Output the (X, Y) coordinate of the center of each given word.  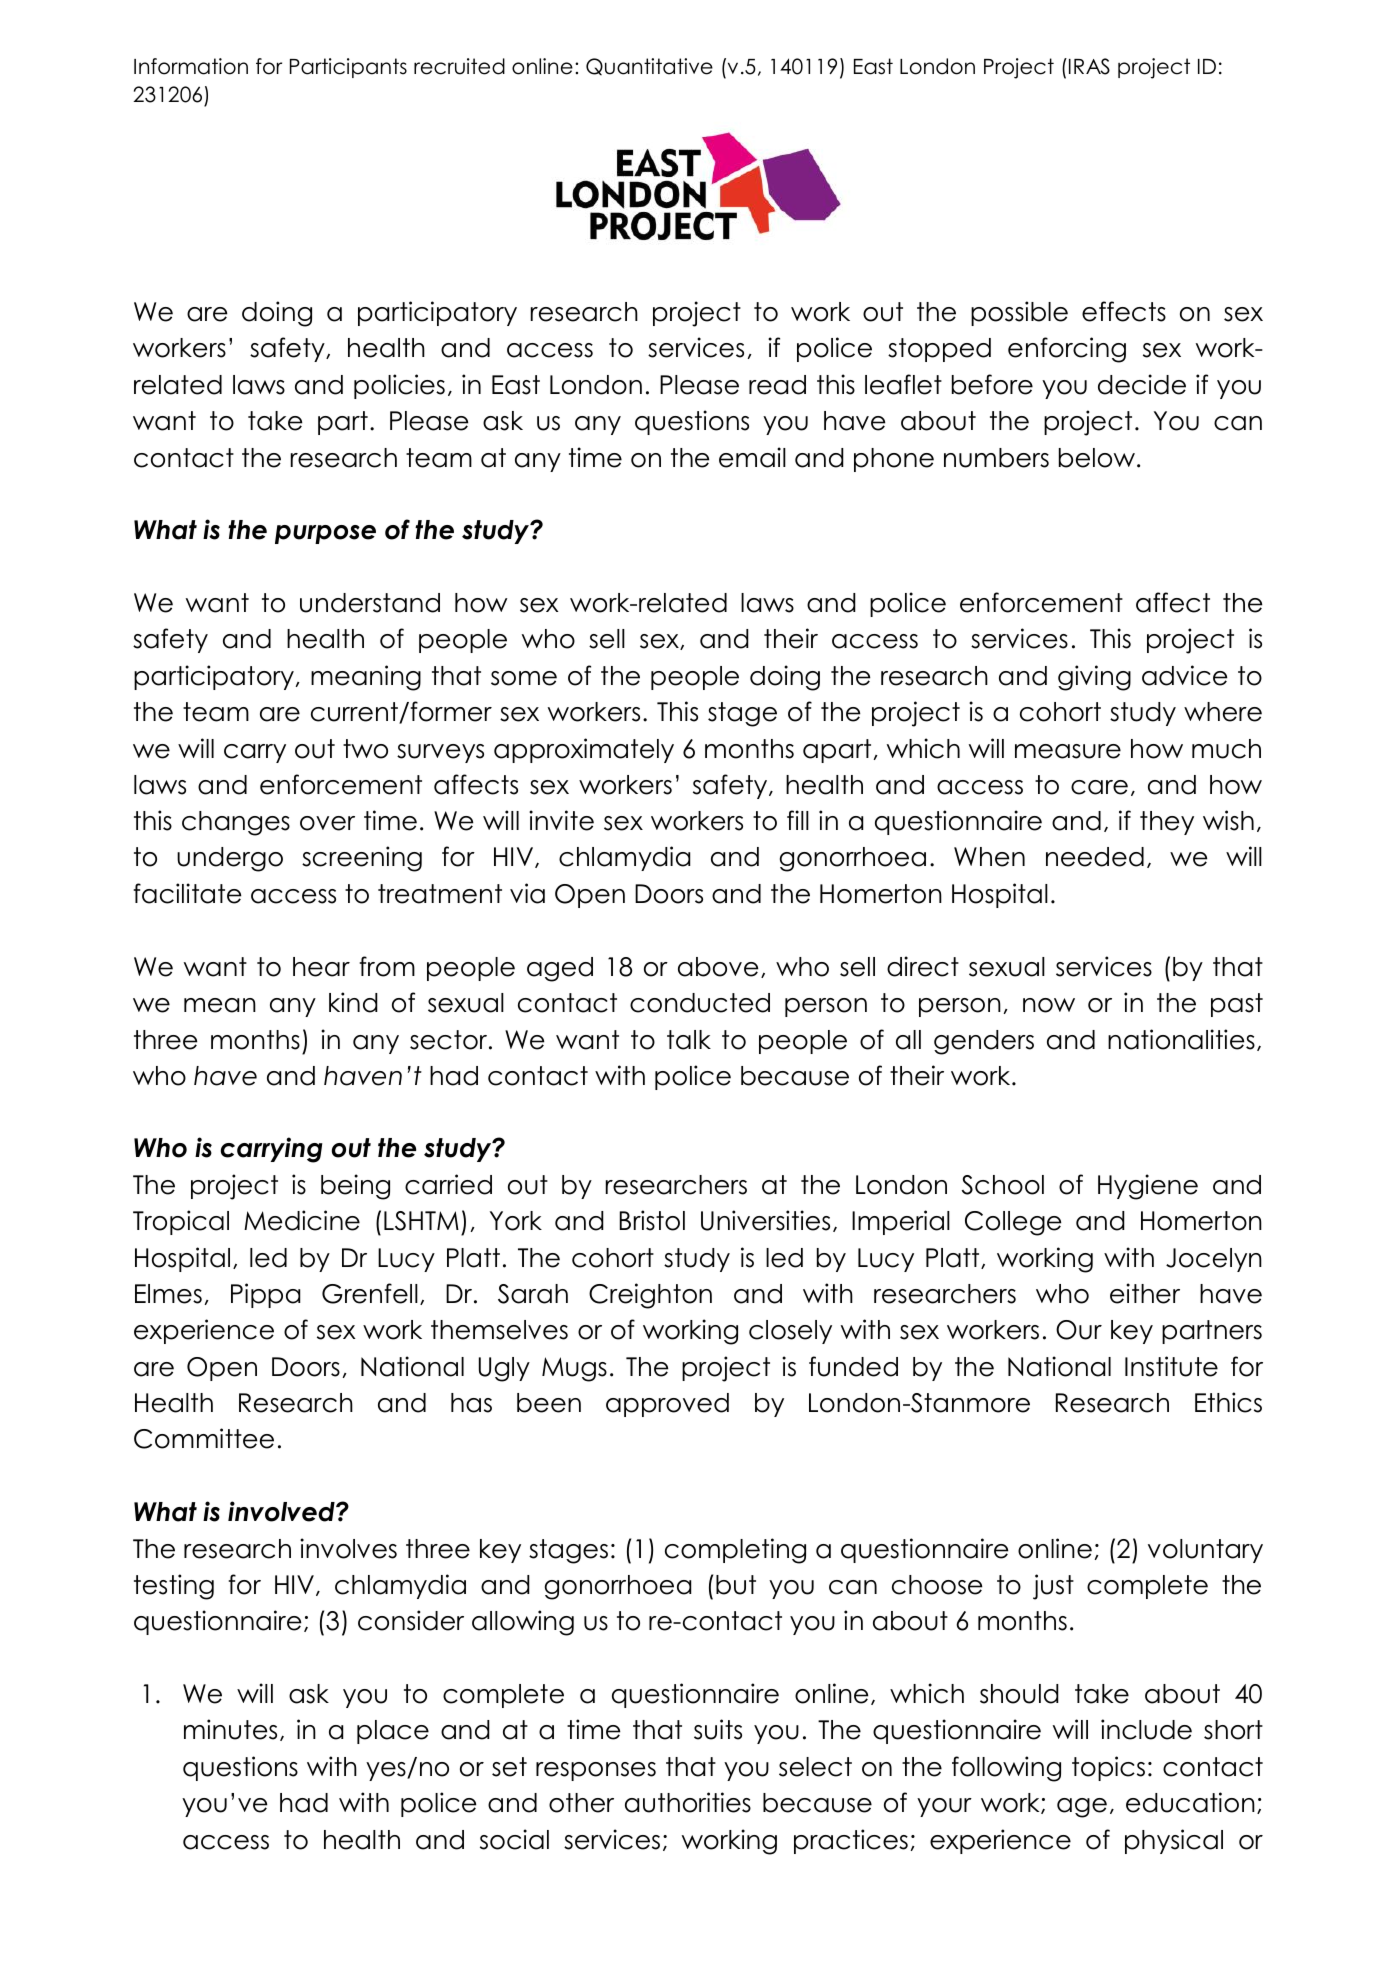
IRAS (1088, 66)
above (718, 967)
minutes (230, 1729)
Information (191, 66)
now (1049, 1005)
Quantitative (649, 66)
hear (321, 967)
